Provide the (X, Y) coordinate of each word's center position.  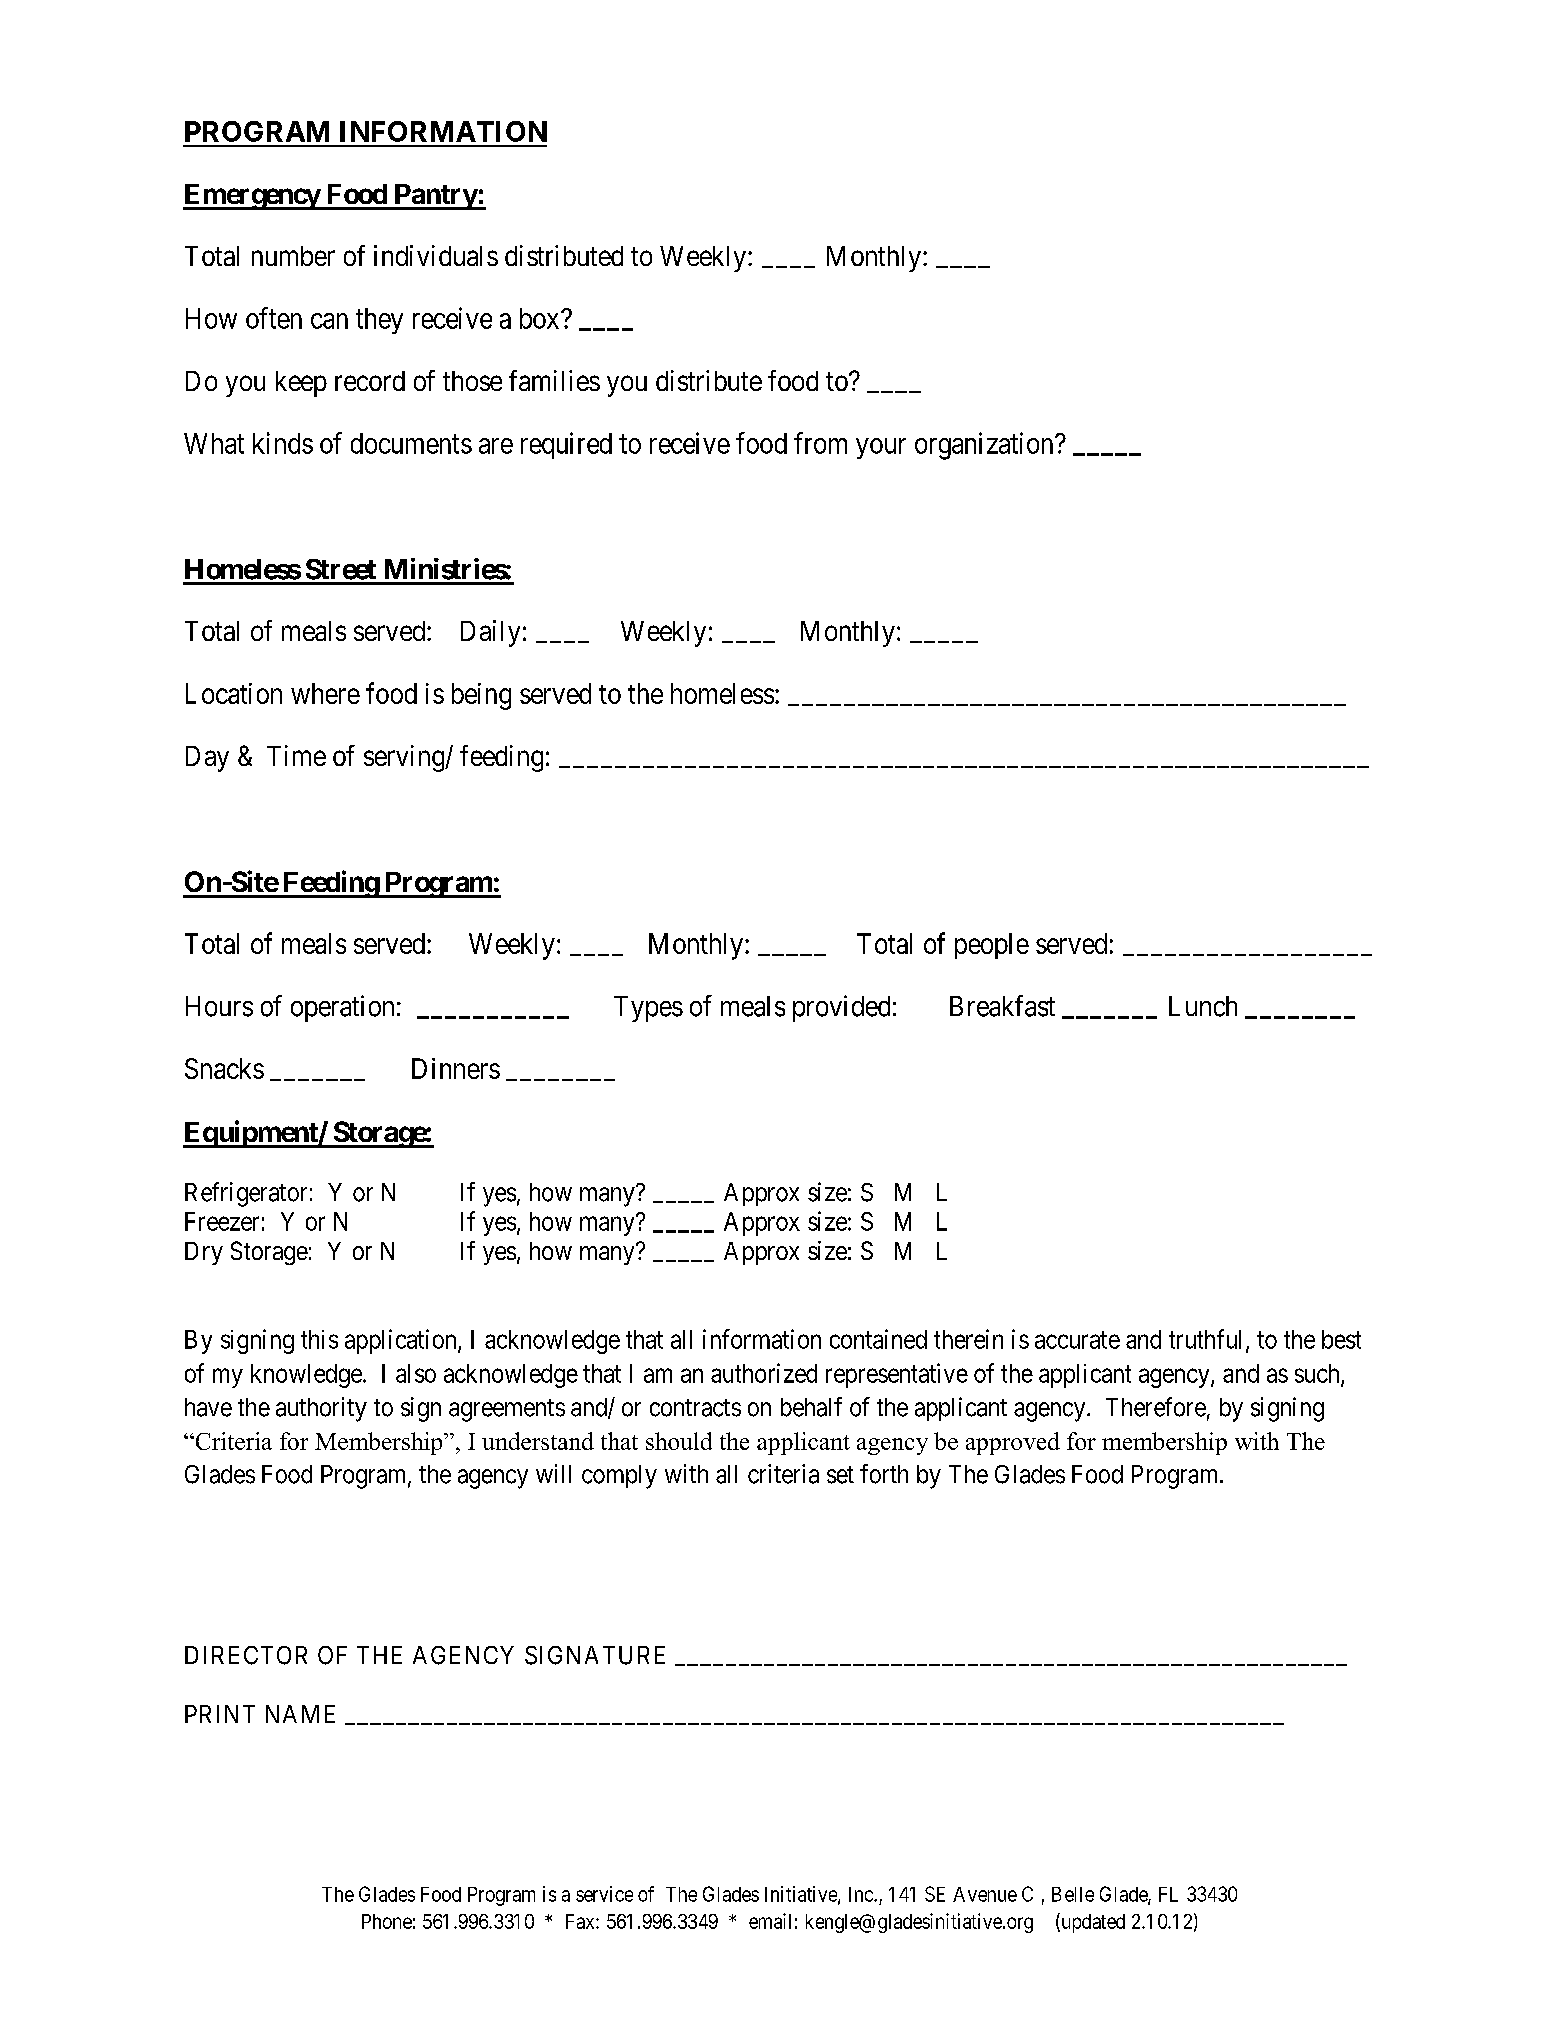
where (325, 693)
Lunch (1203, 1006)
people (992, 946)
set (840, 1475)
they (379, 321)
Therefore (1156, 1407)
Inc (862, 1894)
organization (985, 446)
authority (321, 1409)
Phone (387, 1921)
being (481, 696)
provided (841, 1008)
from (820, 443)
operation (342, 1008)
